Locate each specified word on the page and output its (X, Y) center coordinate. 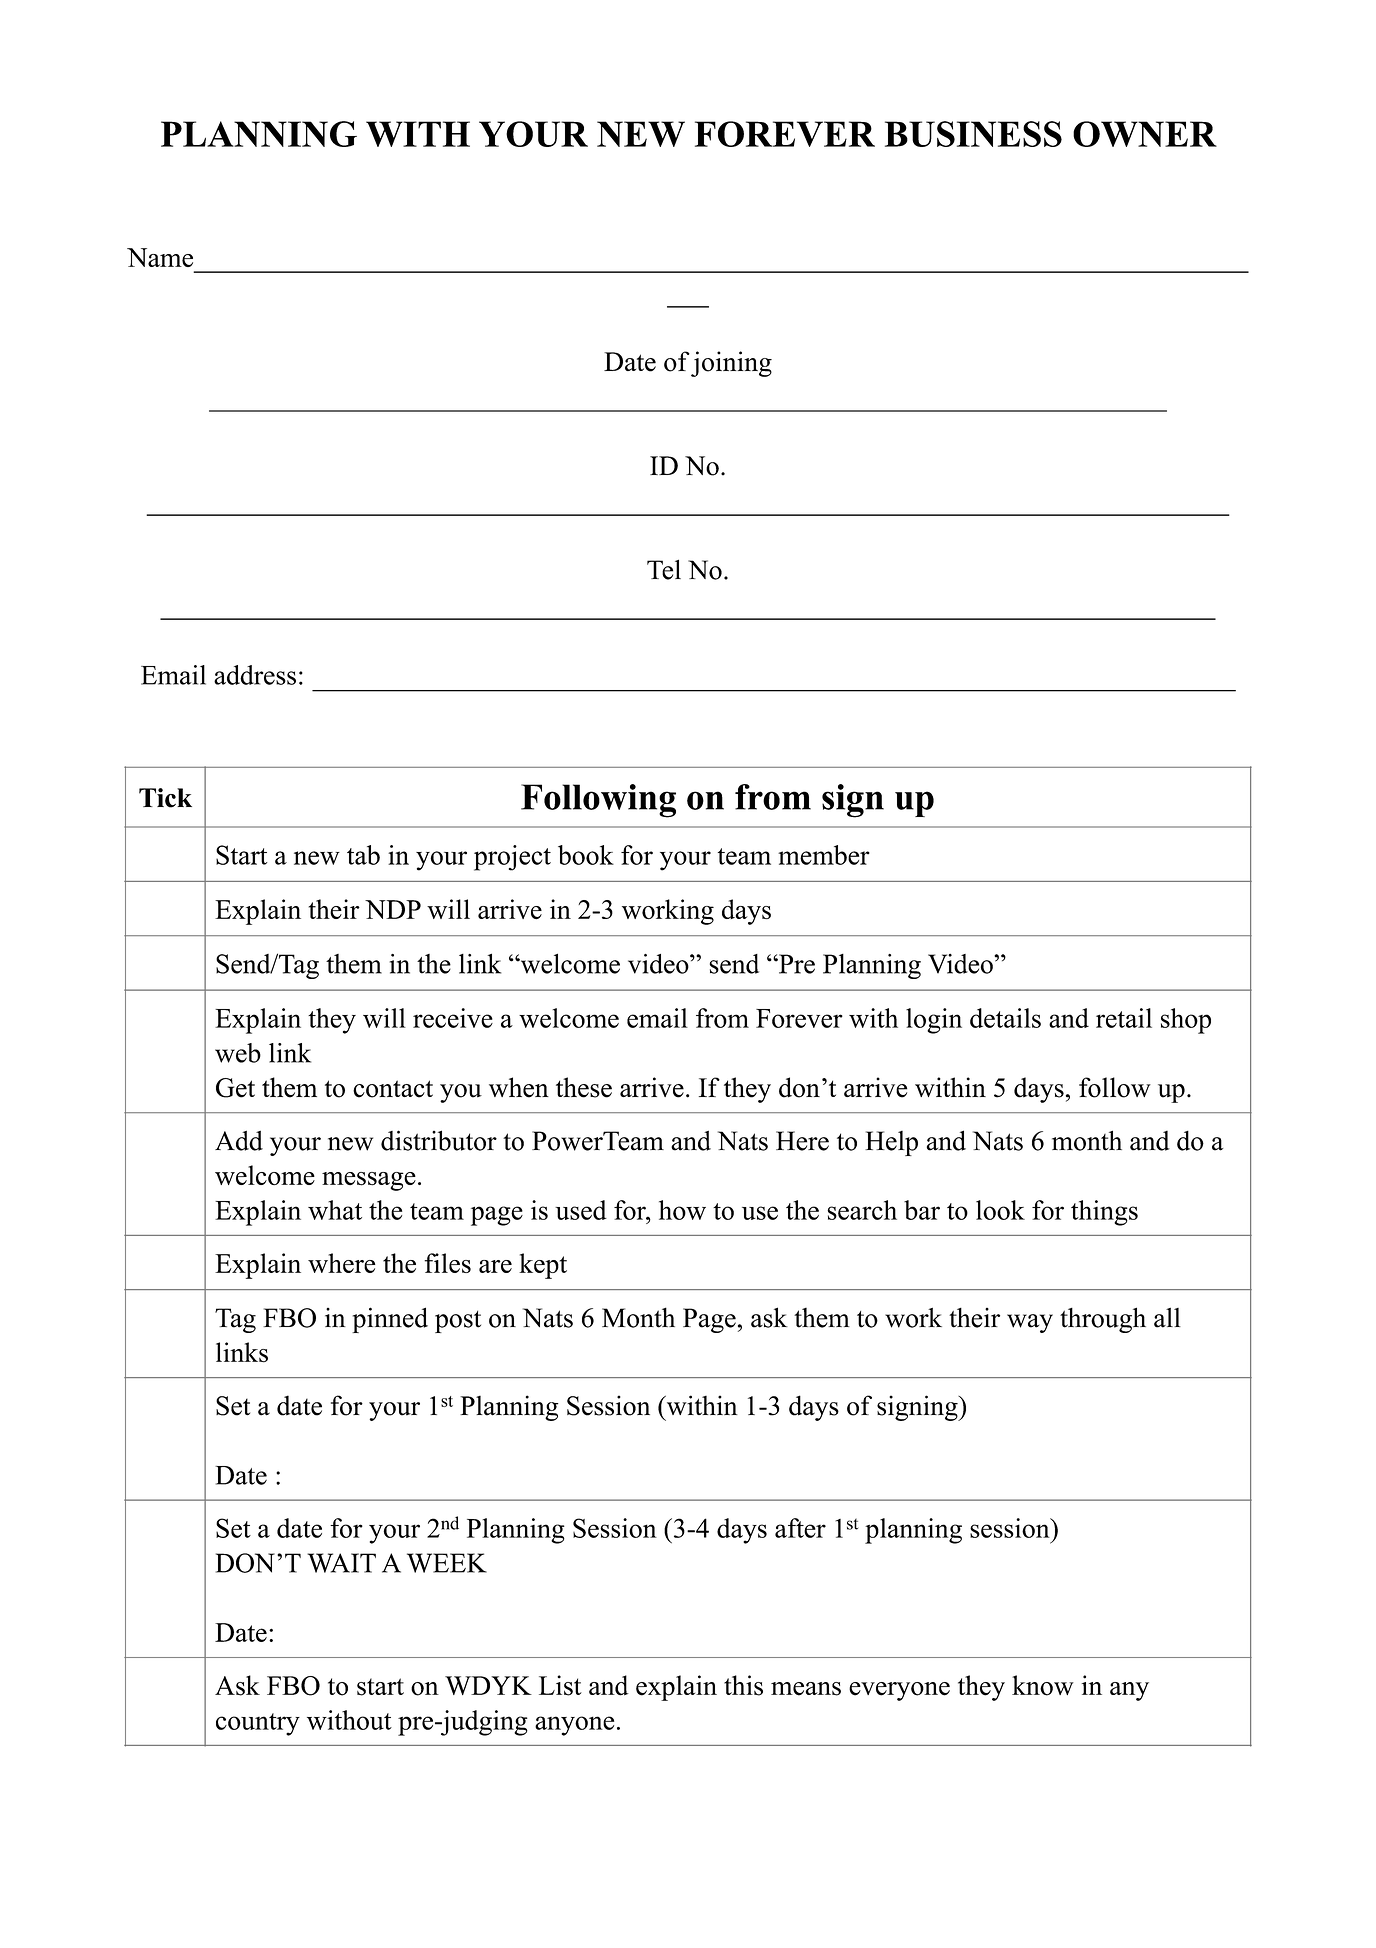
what (335, 1210)
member (824, 855)
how (682, 1210)
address (255, 675)
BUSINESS (973, 134)
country (258, 1724)
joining (731, 364)
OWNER (1145, 134)
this (743, 1685)
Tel (664, 569)
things (1104, 1213)
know (1043, 1685)
